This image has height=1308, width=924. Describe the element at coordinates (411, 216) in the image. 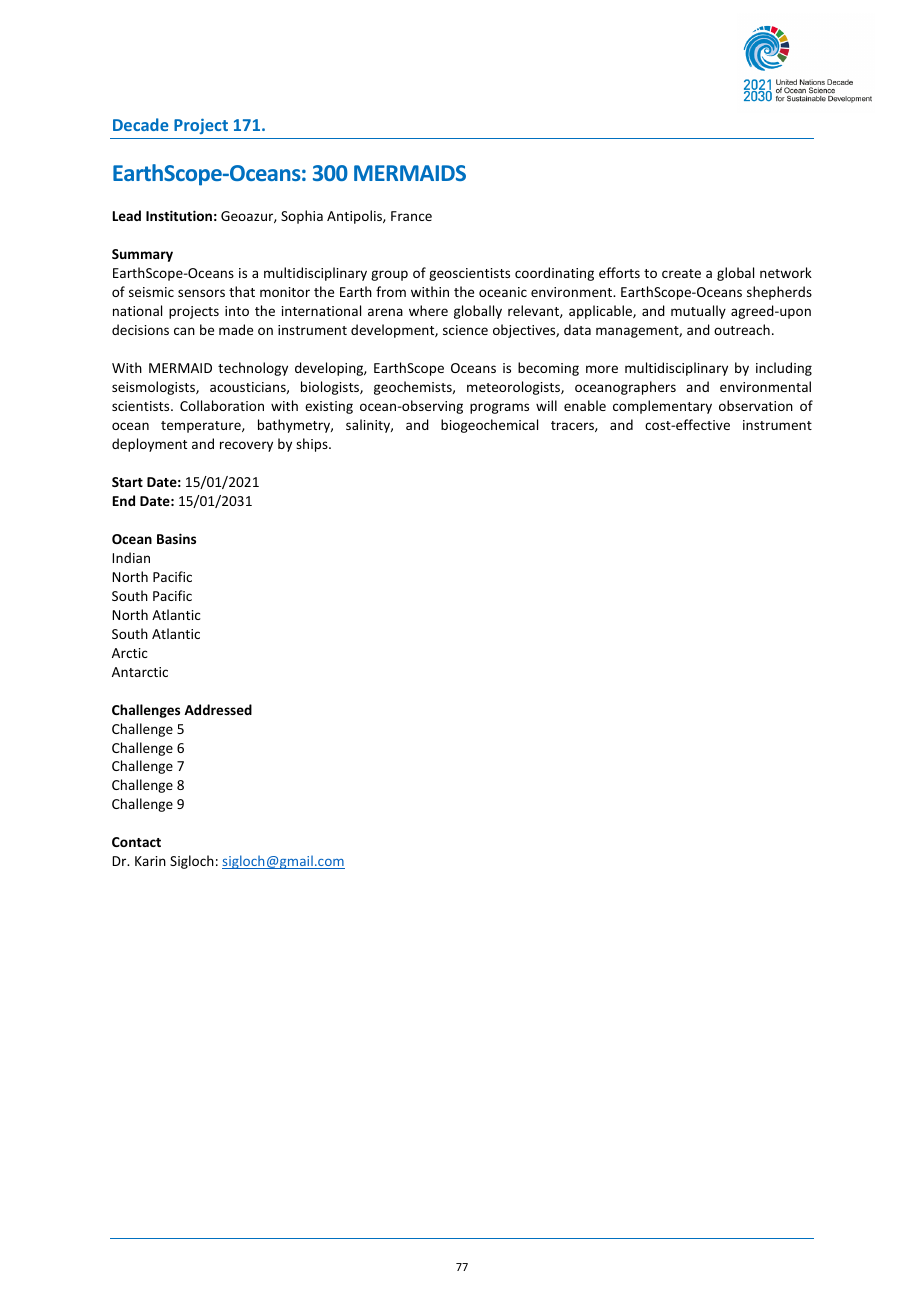

I see `France` at that location.
